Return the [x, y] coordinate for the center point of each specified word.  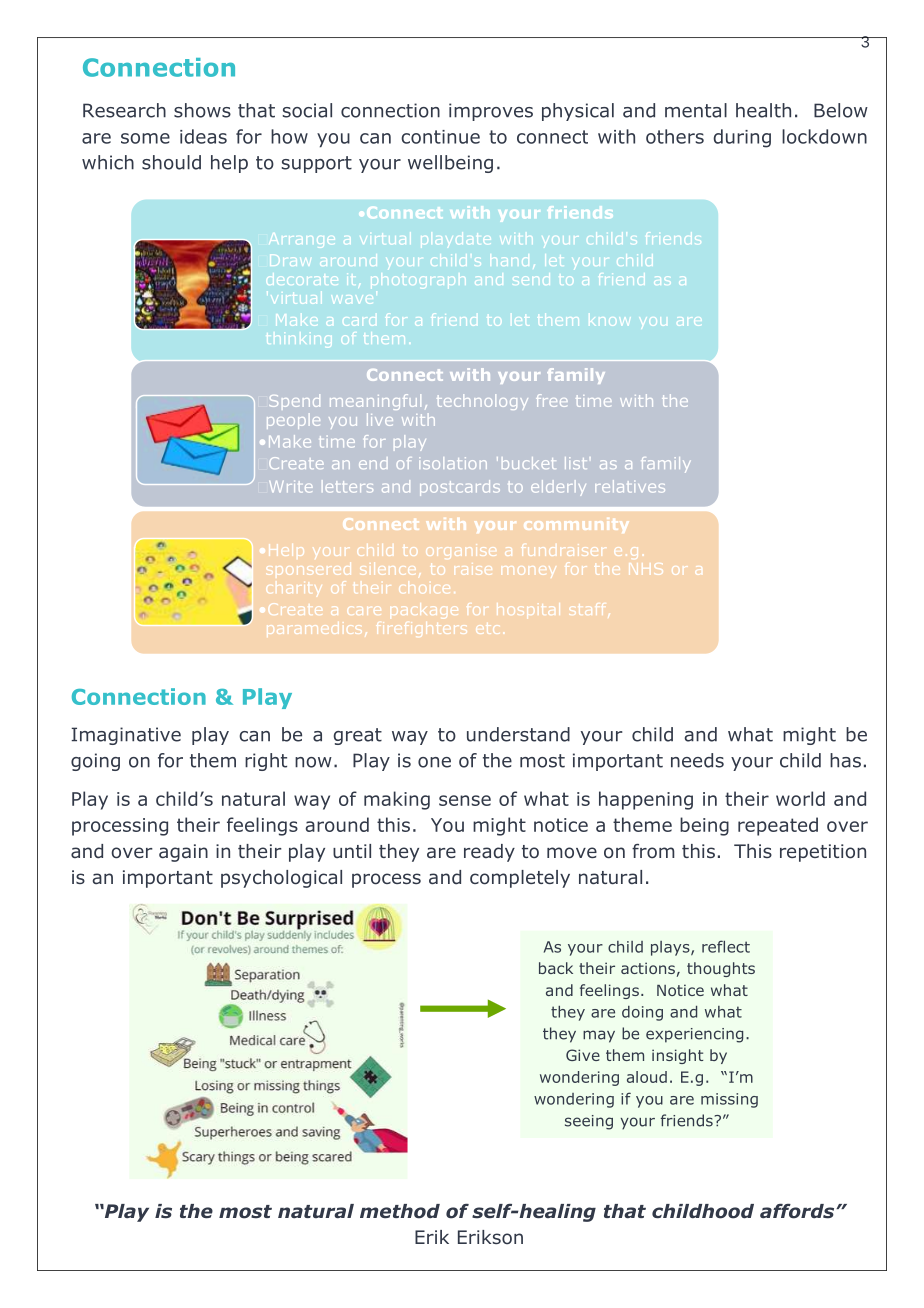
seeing [589, 1122]
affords [798, 1211]
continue [440, 137]
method [400, 1211]
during [742, 138]
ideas [203, 136]
